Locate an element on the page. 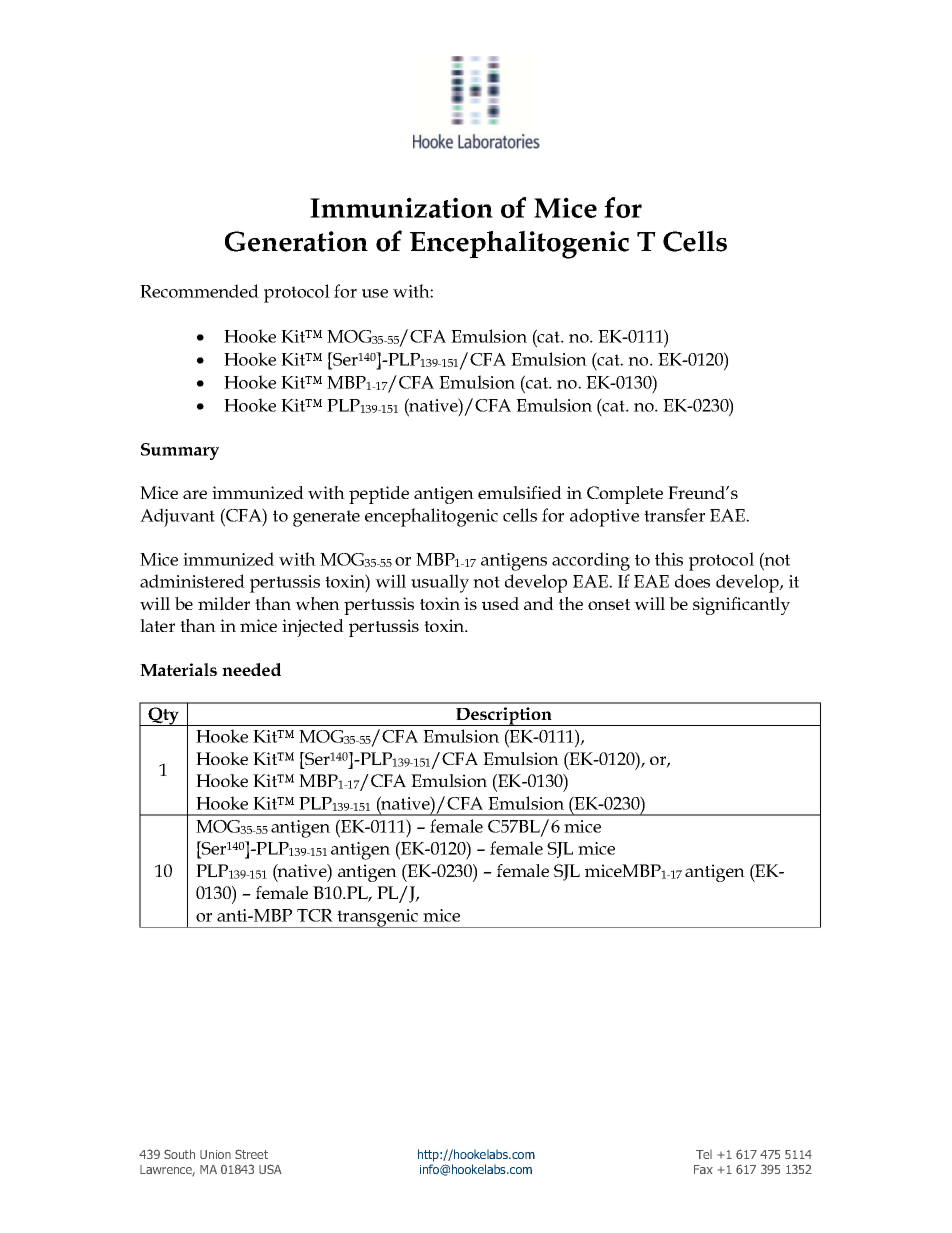 This document has height=1233, width=952. Description is located at coordinates (504, 716).
